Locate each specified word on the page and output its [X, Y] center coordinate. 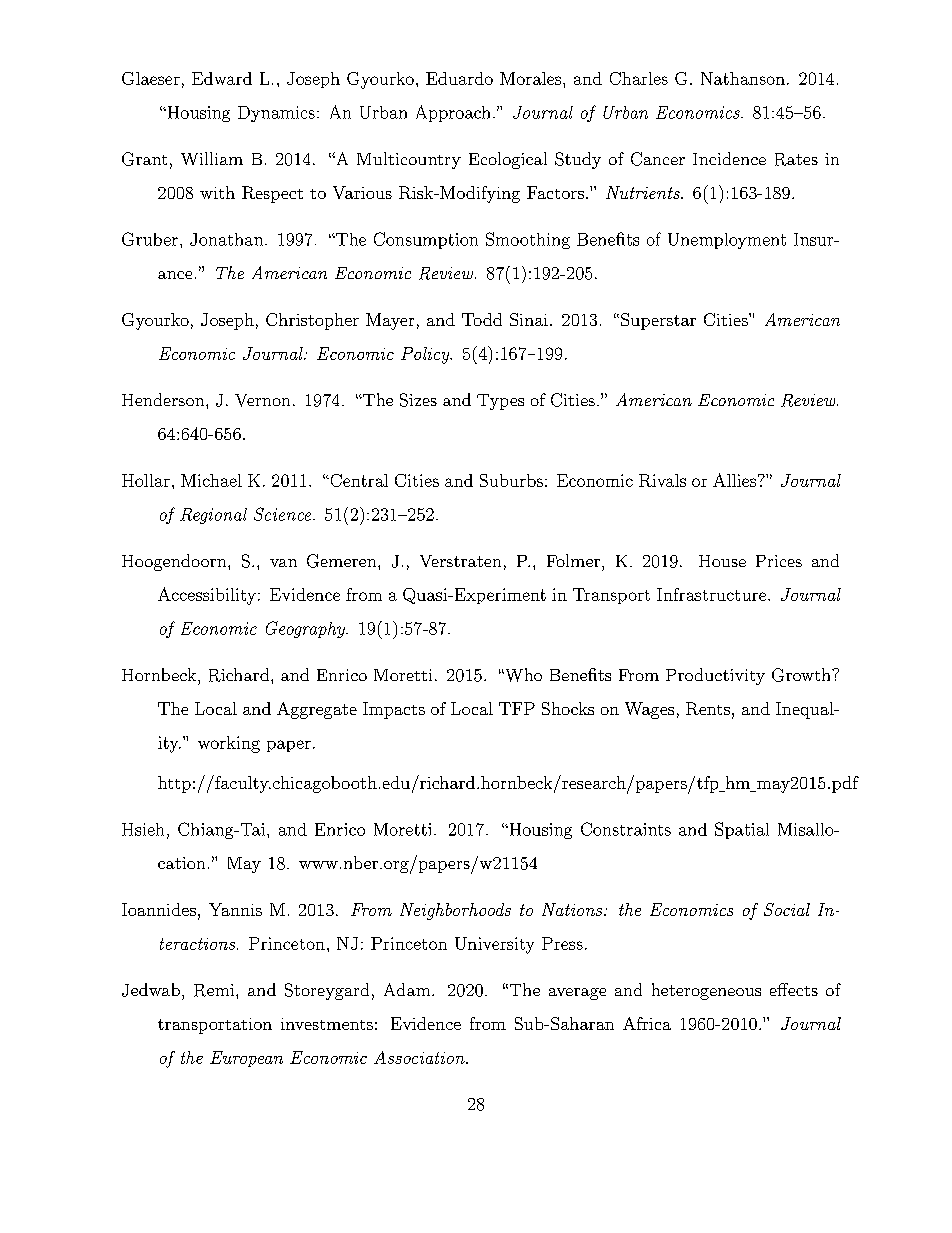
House [722, 561]
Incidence [729, 158]
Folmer [573, 560]
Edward [222, 78]
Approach [453, 113]
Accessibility [207, 596]
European [246, 1059]
